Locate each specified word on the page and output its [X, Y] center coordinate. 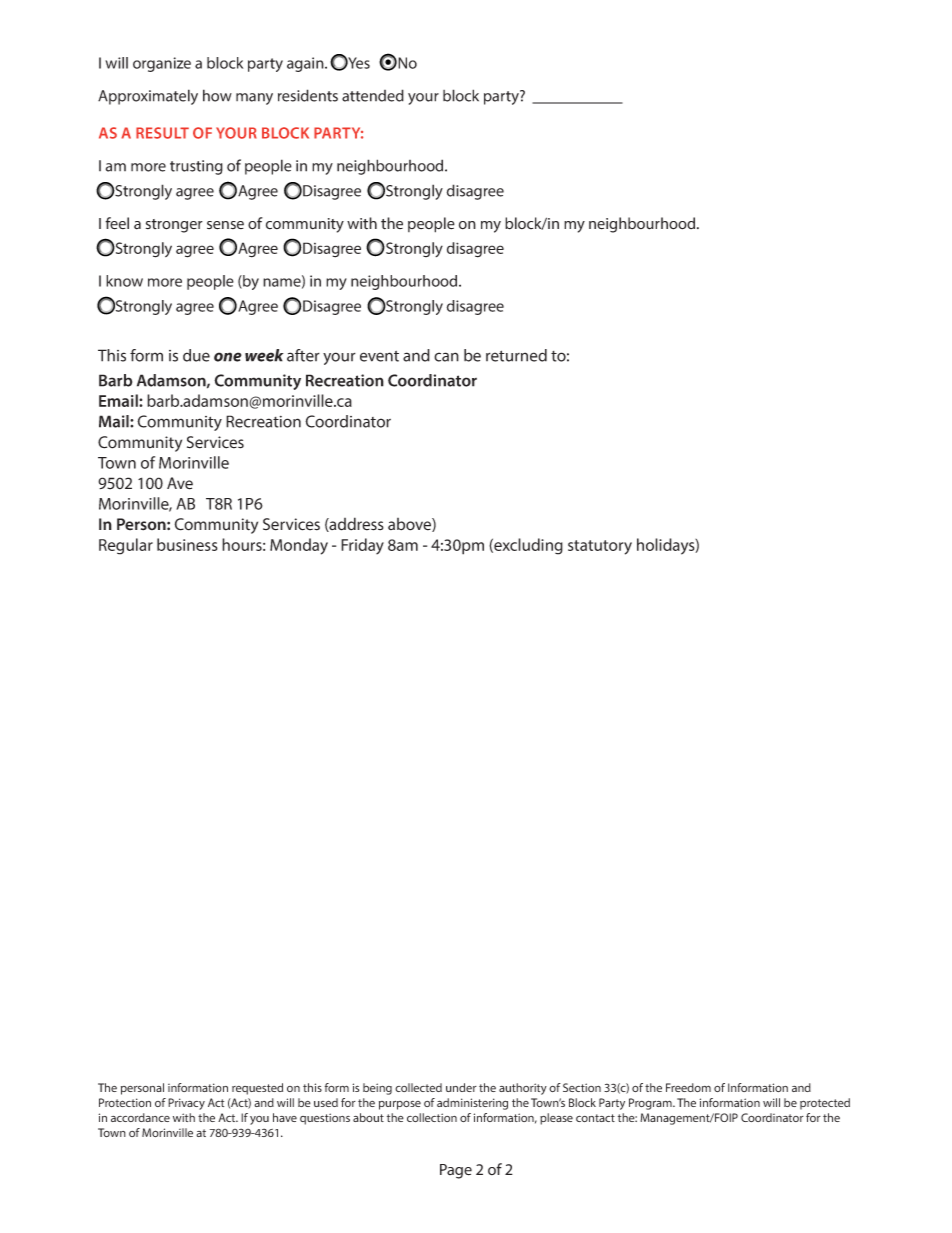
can [446, 357]
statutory [600, 547]
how [217, 95]
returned [516, 355]
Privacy [186, 1104]
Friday [362, 546]
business [187, 544]
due [196, 355]
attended [373, 95]
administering [472, 1104]
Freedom [688, 1087]
